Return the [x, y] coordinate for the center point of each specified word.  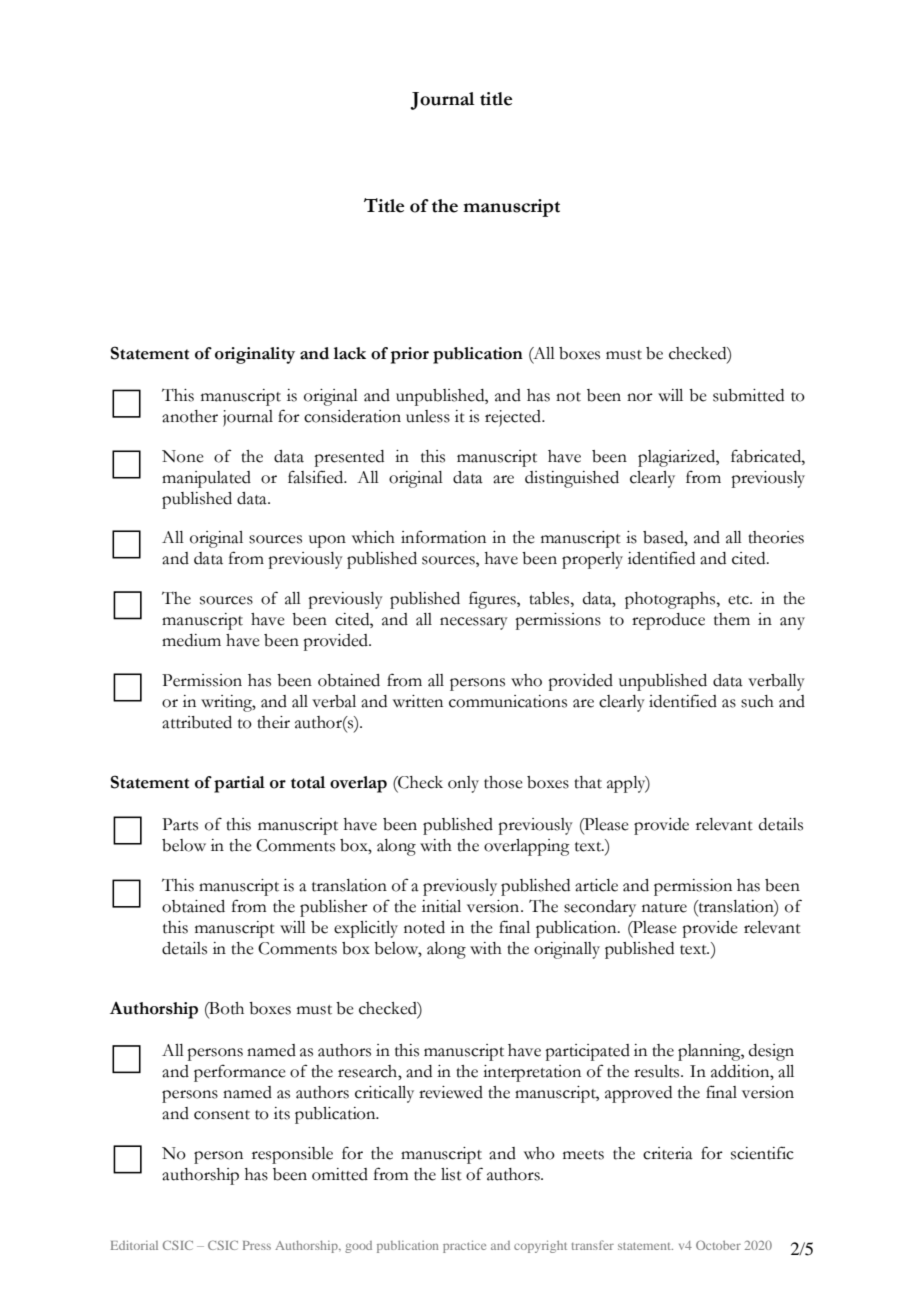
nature [664, 908]
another [190, 416]
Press [257, 1245]
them [732, 619]
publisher [334, 908]
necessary [474, 623]
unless [428, 416]
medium [191, 640]
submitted [748, 395]
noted [424, 927]
